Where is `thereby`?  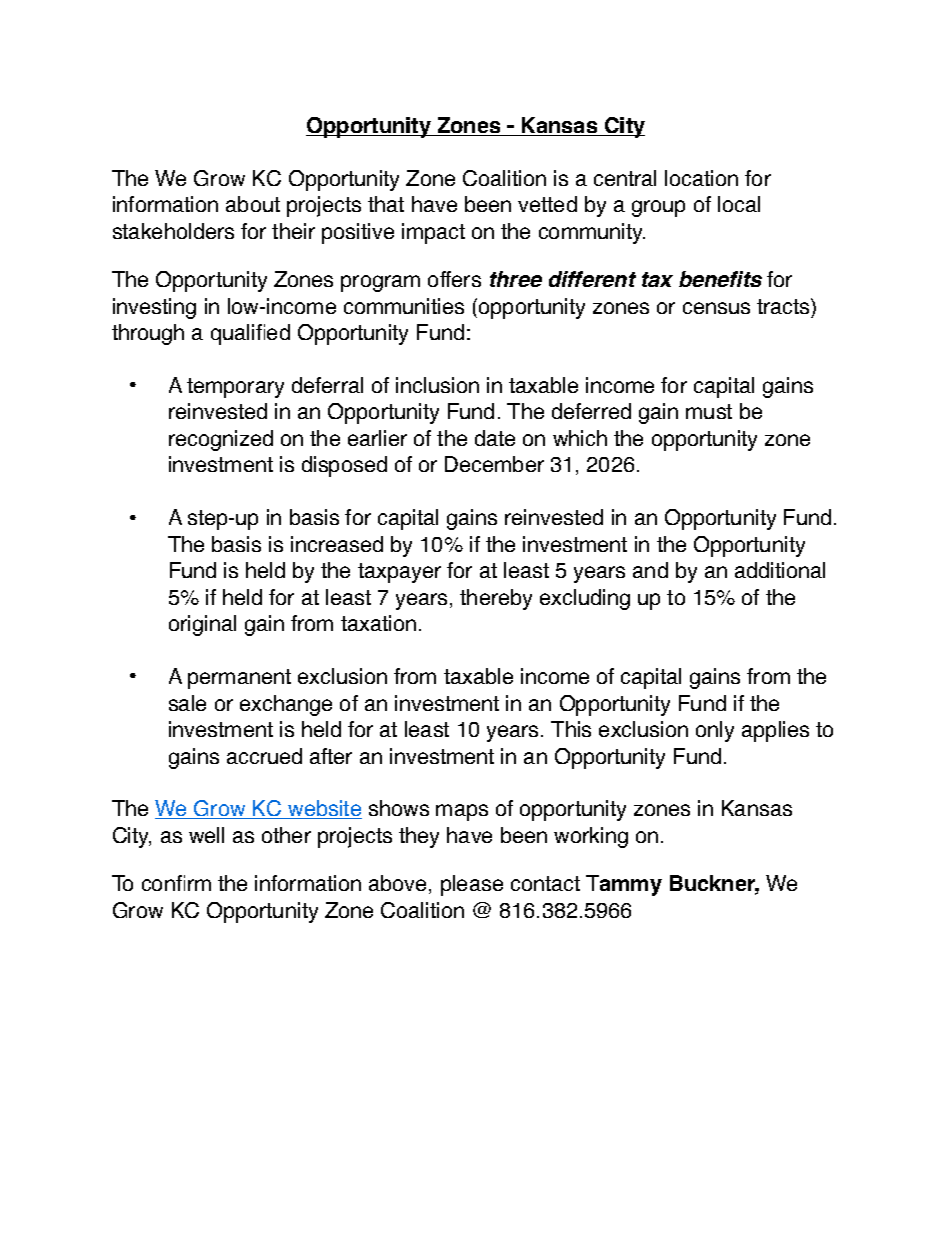
thereby is located at coordinates (496, 599).
